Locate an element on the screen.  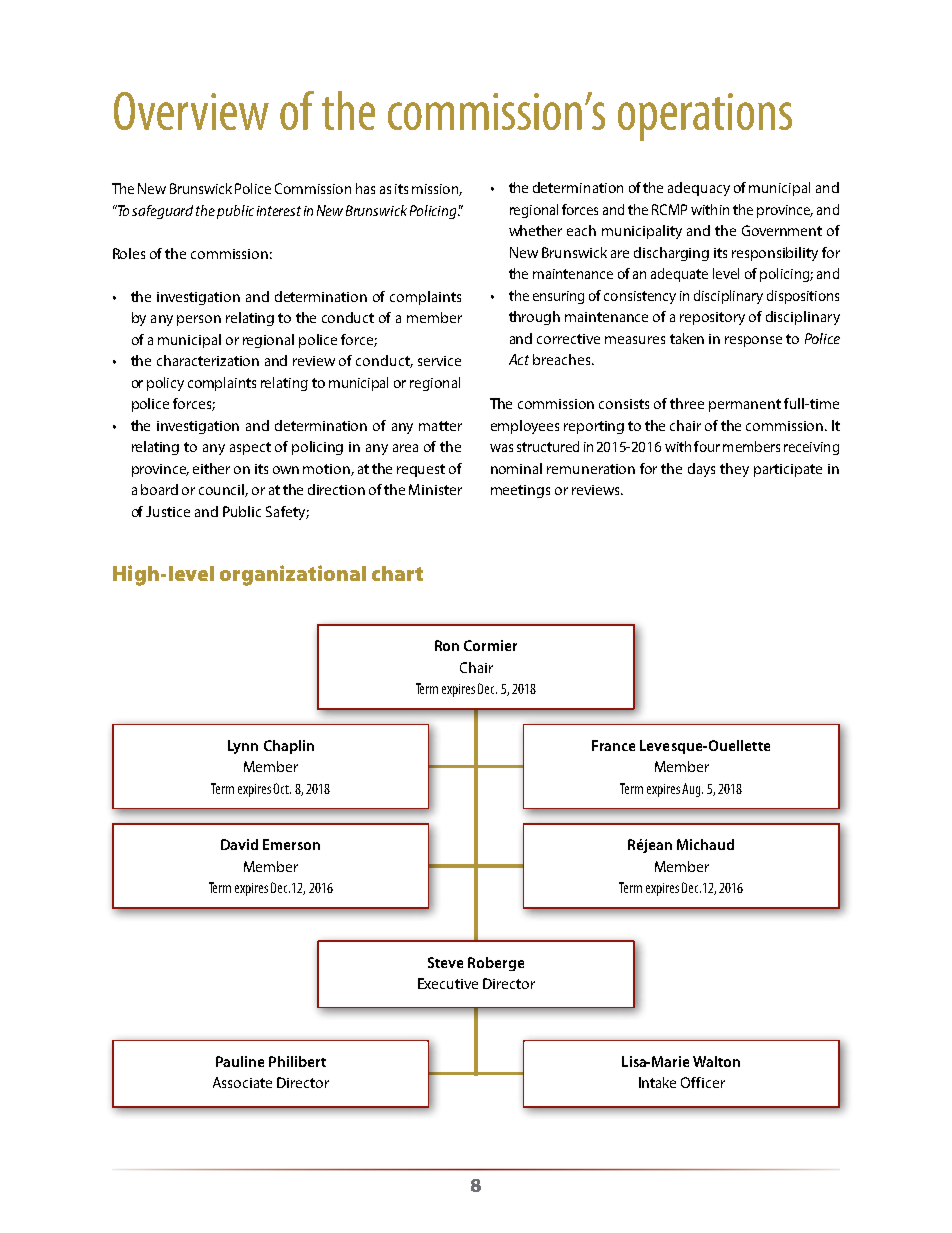
they is located at coordinates (734, 470).
